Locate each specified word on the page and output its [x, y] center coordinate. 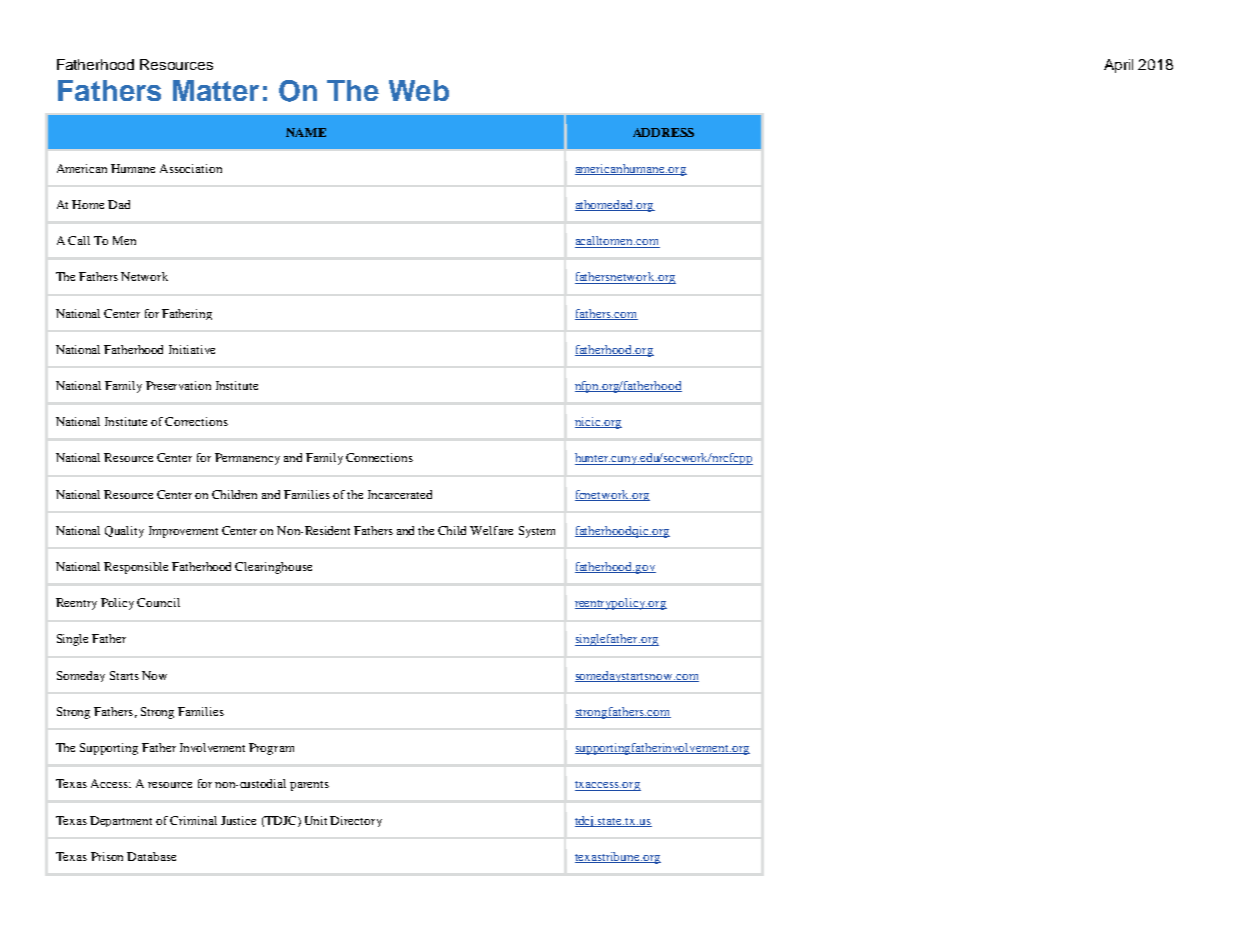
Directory [356, 821]
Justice [238, 820]
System [537, 532]
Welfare [491, 530]
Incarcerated [400, 494]
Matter [216, 90]
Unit [316, 820]
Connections [379, 457]
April [1118, 66]
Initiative [192, 349]
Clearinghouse [273, 568]
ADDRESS [663, 132]
